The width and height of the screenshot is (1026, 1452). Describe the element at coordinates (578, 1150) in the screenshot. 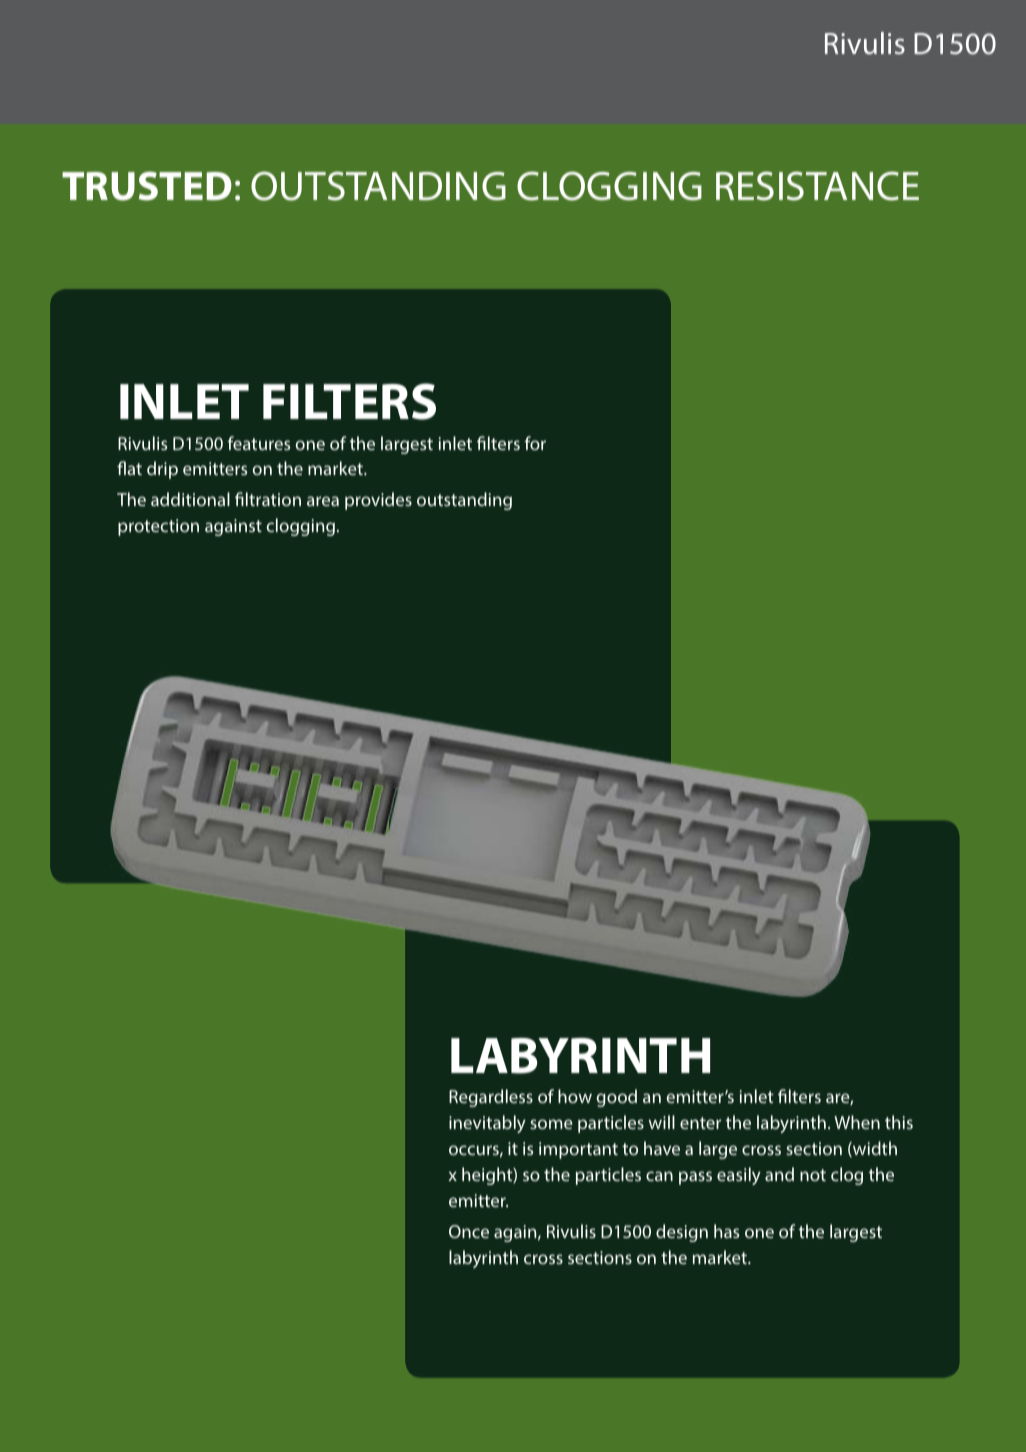

I see `important` at that location.
